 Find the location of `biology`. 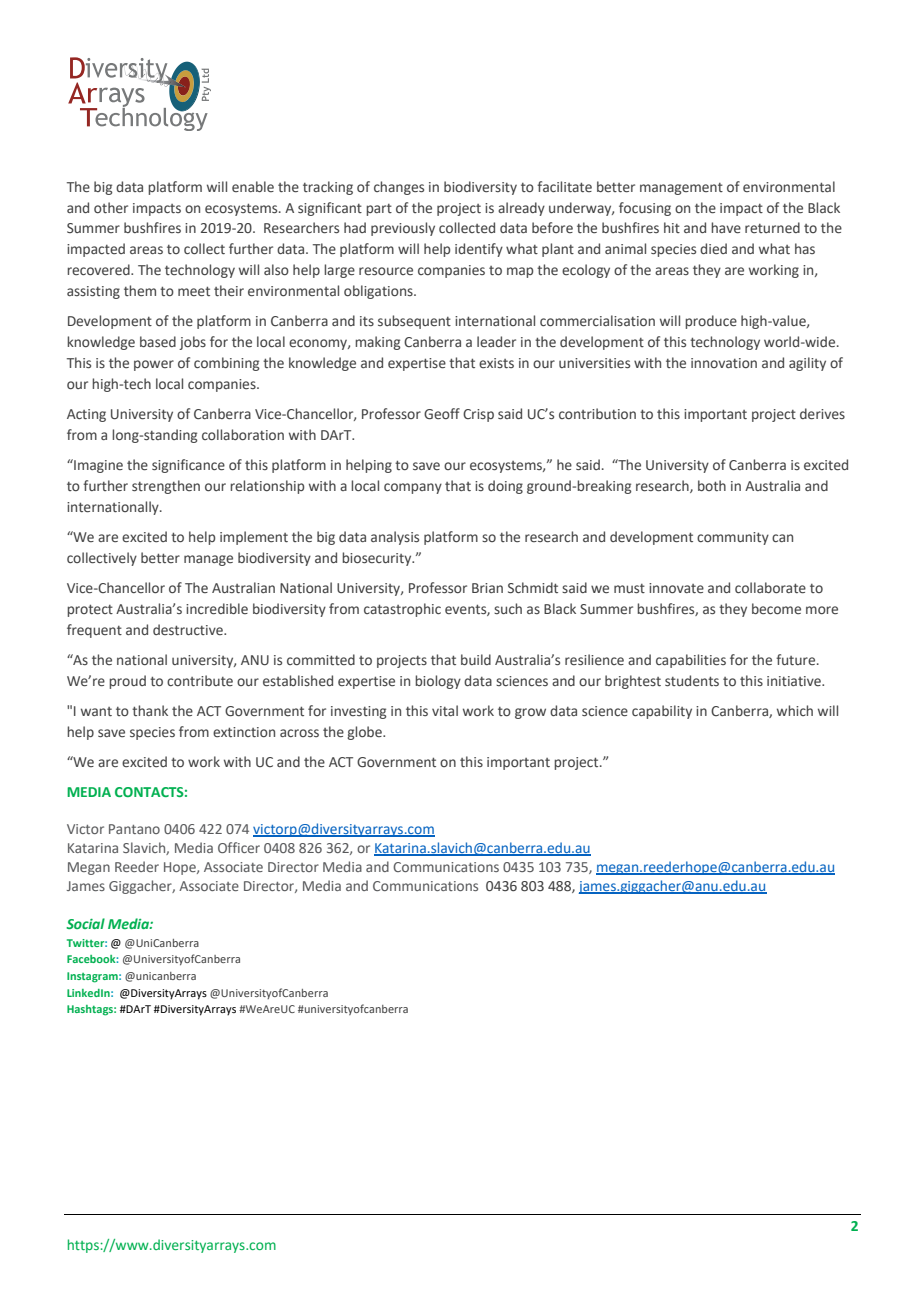

biology is located at coordinates (438, 682).
